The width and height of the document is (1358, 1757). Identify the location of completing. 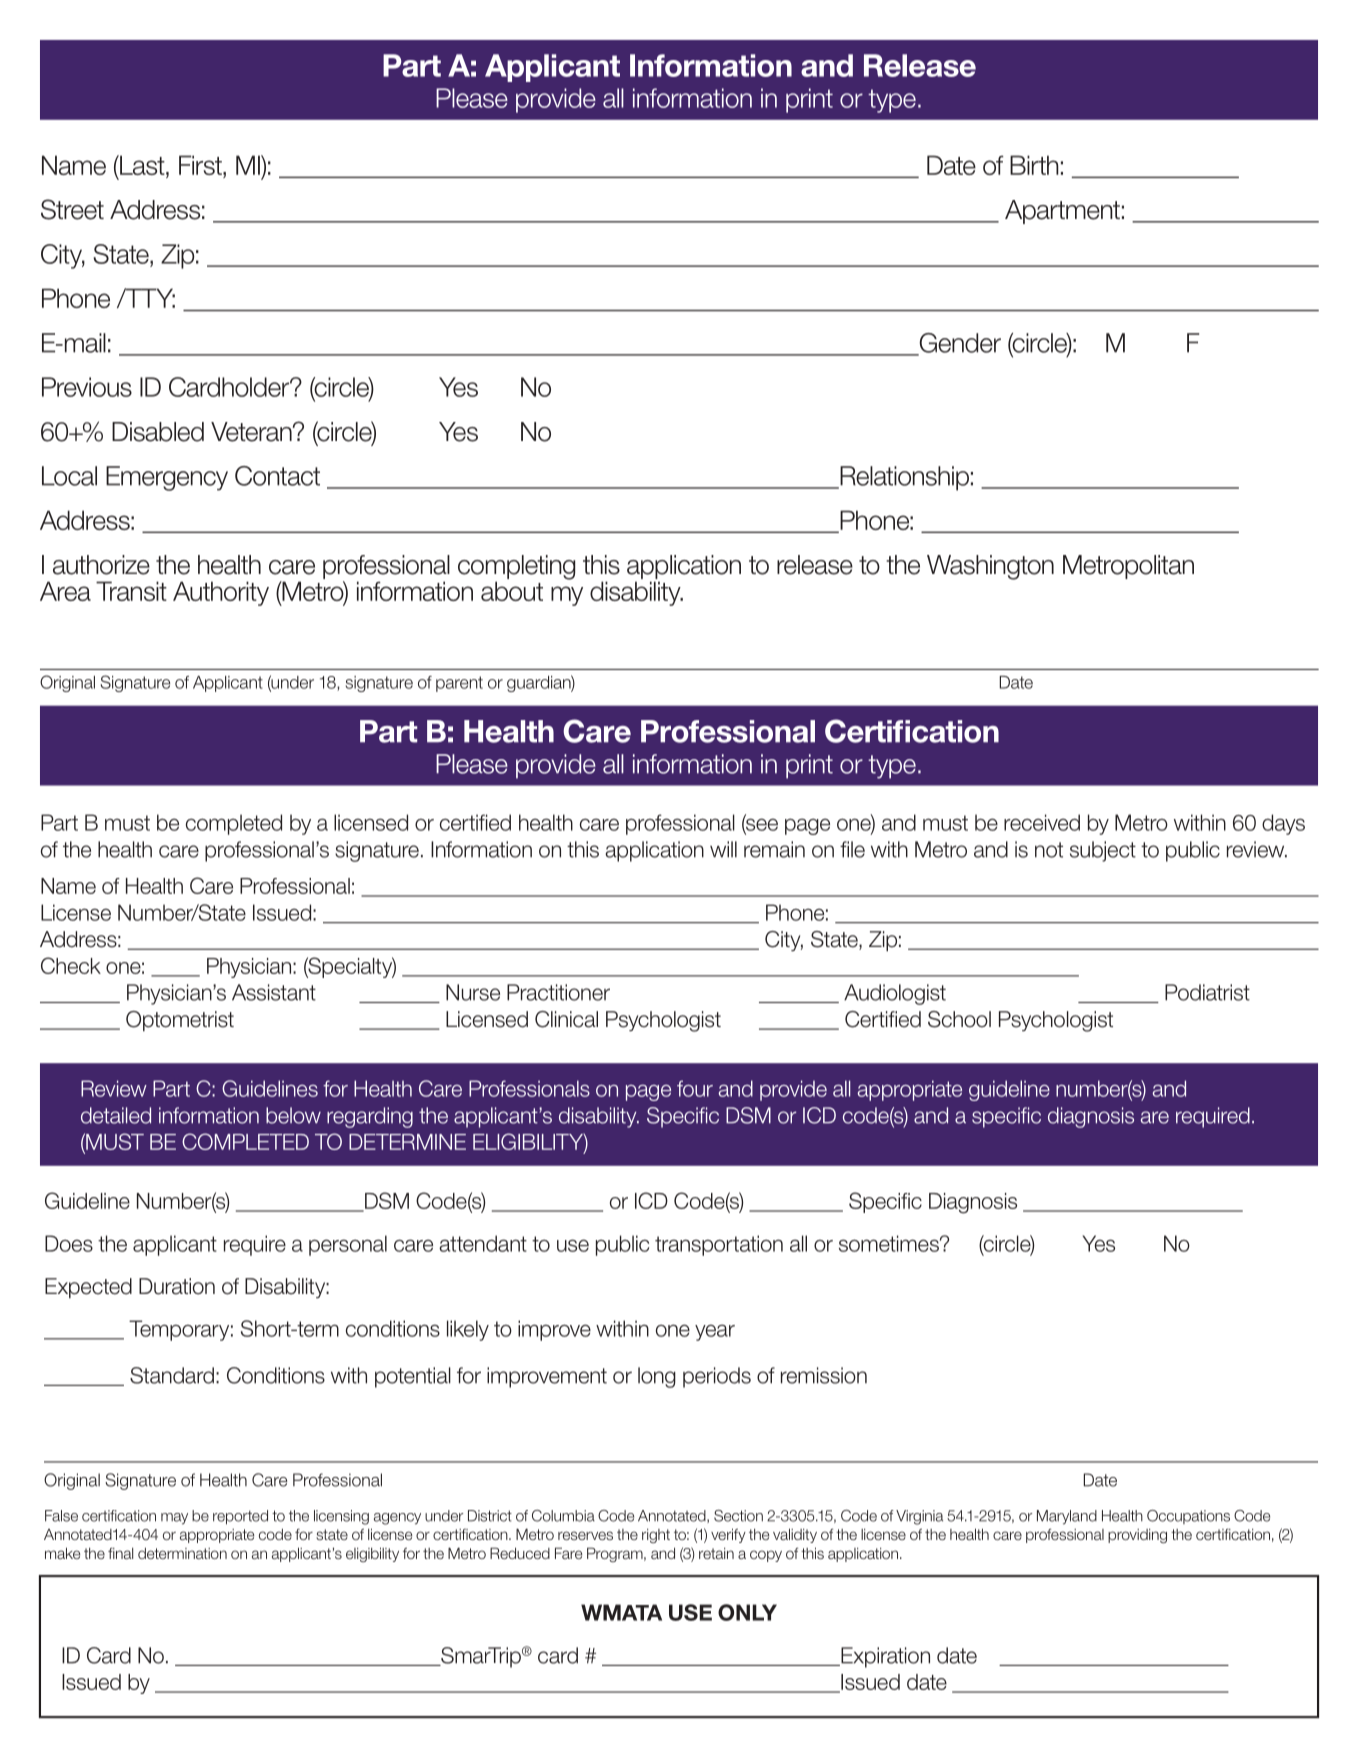
(516, 568).
